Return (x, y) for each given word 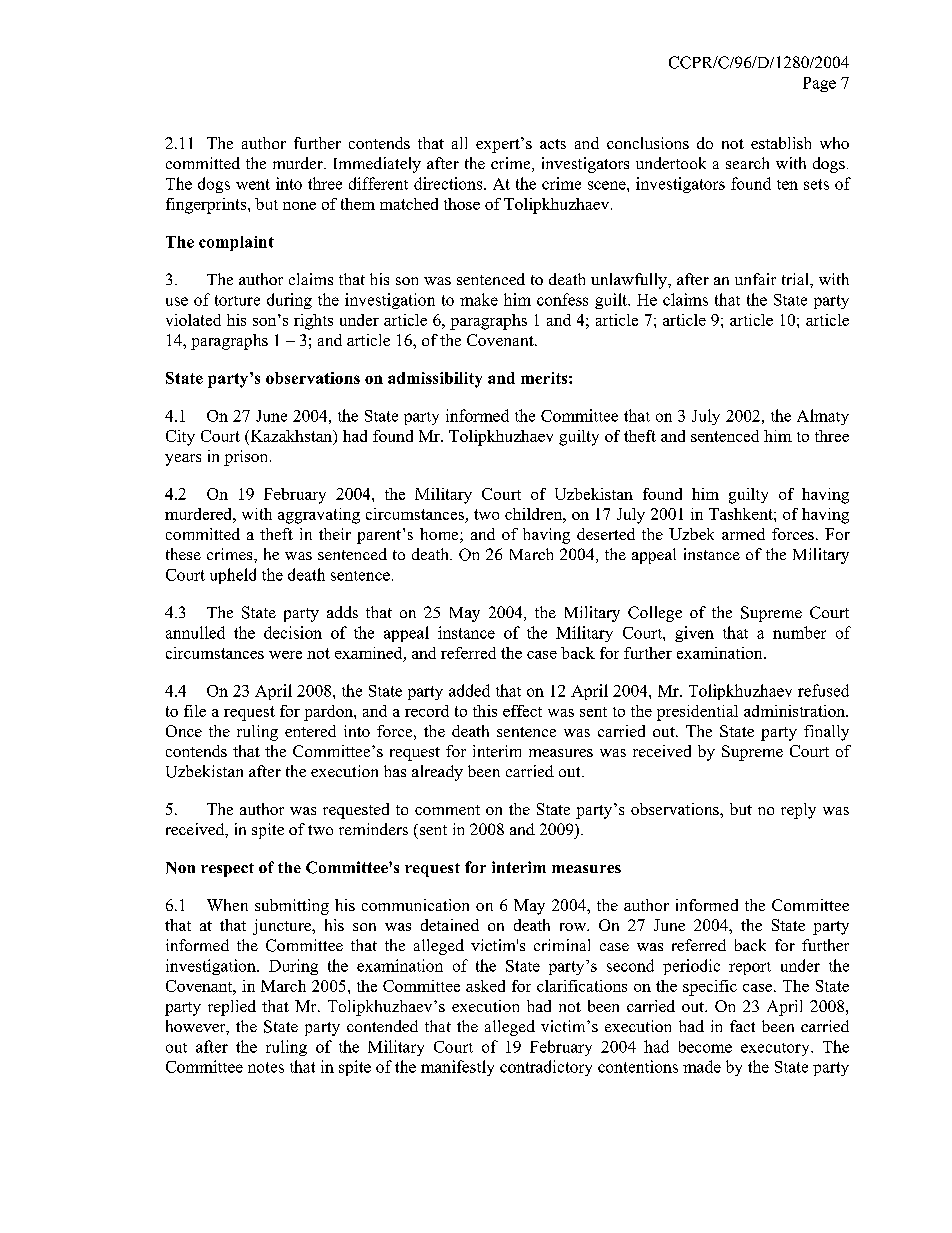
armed (743, 534)
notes (266, 1067)
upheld (233, 576)
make (479, 299)
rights (313, 322)
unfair (755, 279)
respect (227, 870)
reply (798, 811)
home (440, 535)
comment (447, 810)
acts (553, 144)
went (253, 184)
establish (781, 143)
